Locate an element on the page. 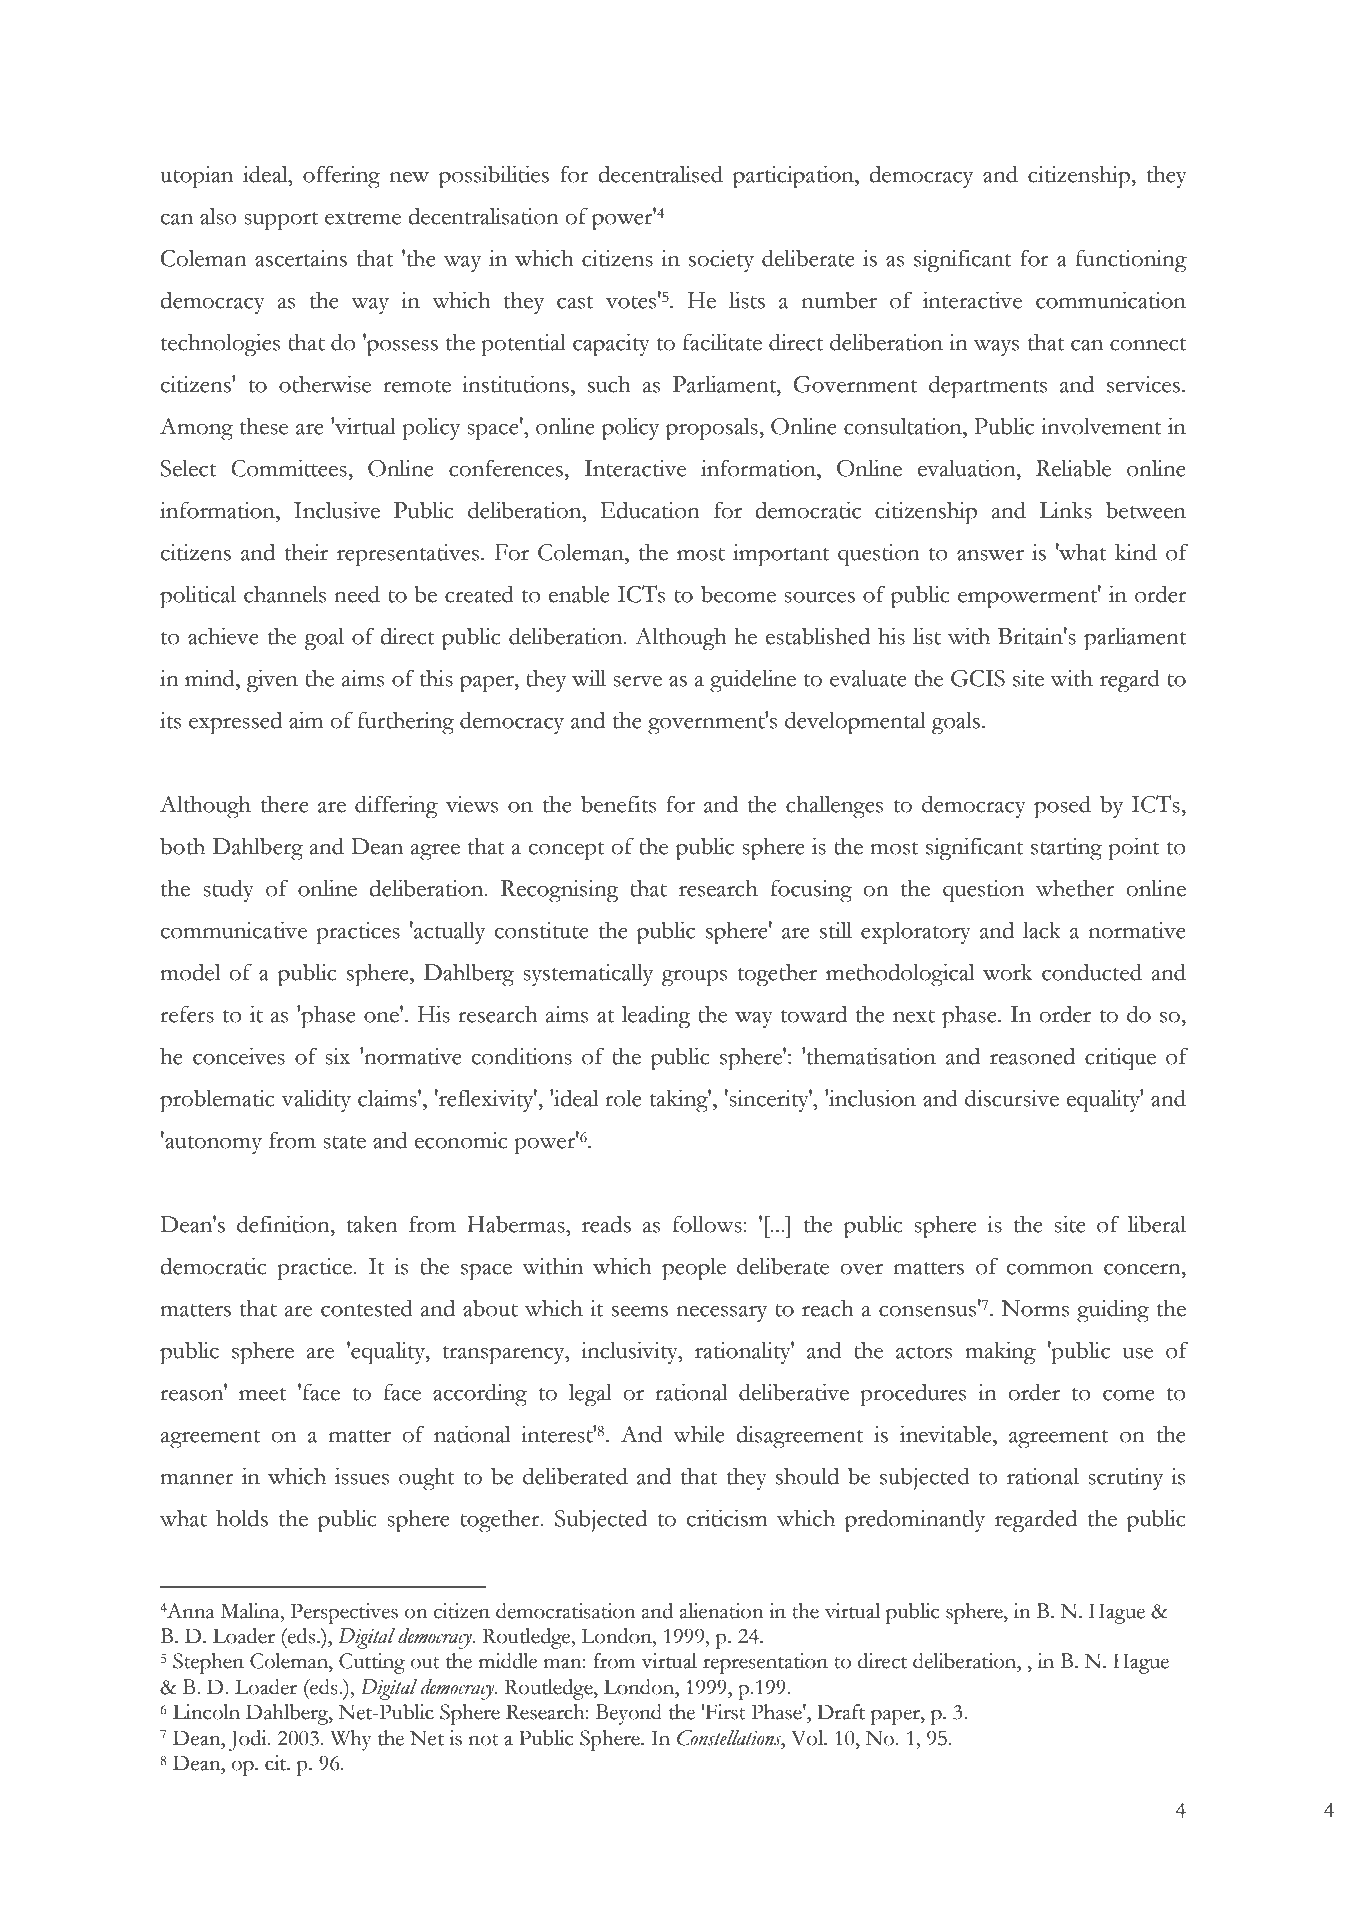  posed is located at coordinates (1062, 807).
